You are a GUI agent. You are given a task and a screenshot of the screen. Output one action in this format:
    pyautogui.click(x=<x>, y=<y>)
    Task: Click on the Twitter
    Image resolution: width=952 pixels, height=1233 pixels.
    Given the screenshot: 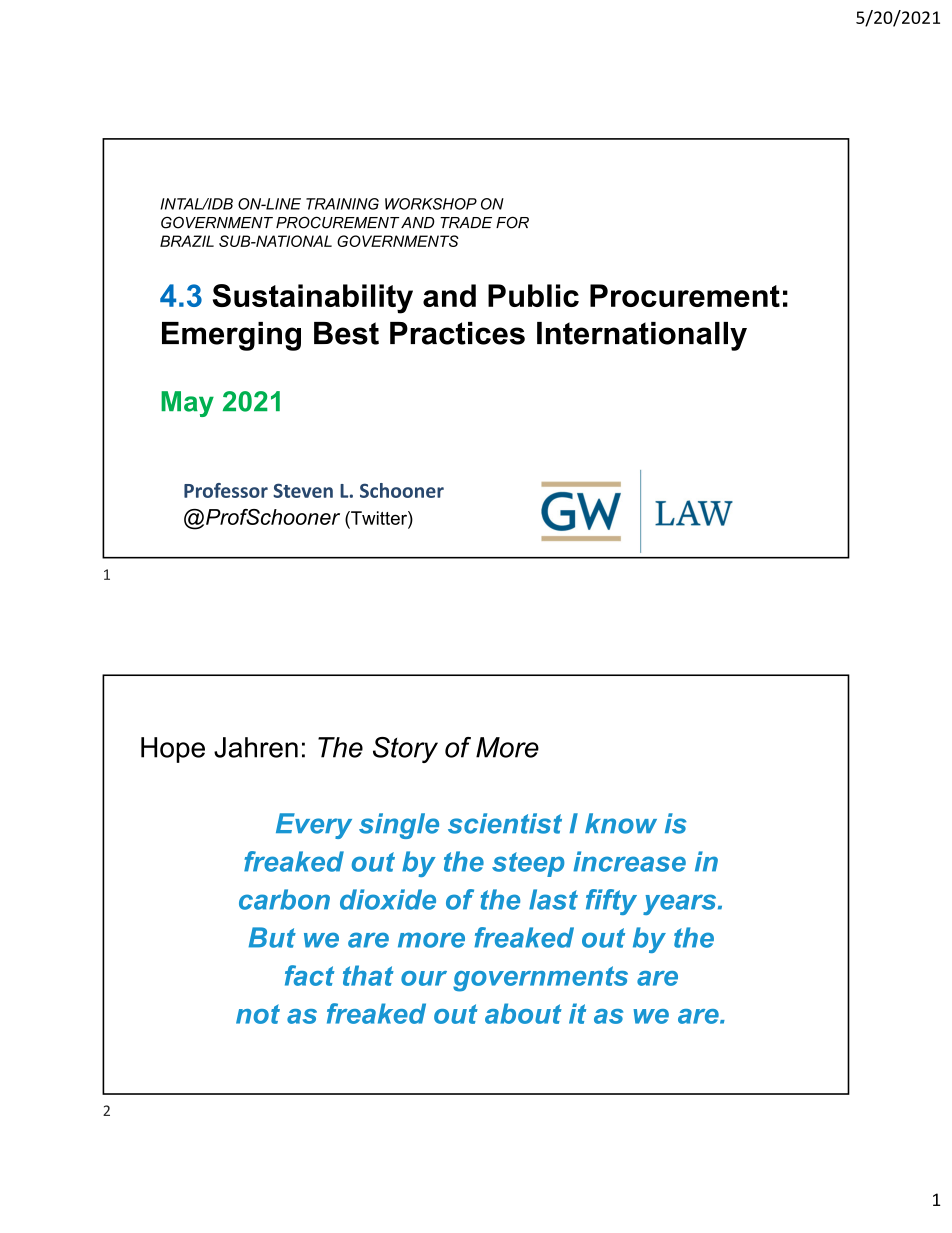 What is the action you would take?
    pyautogui.click(x=379, y=518)
